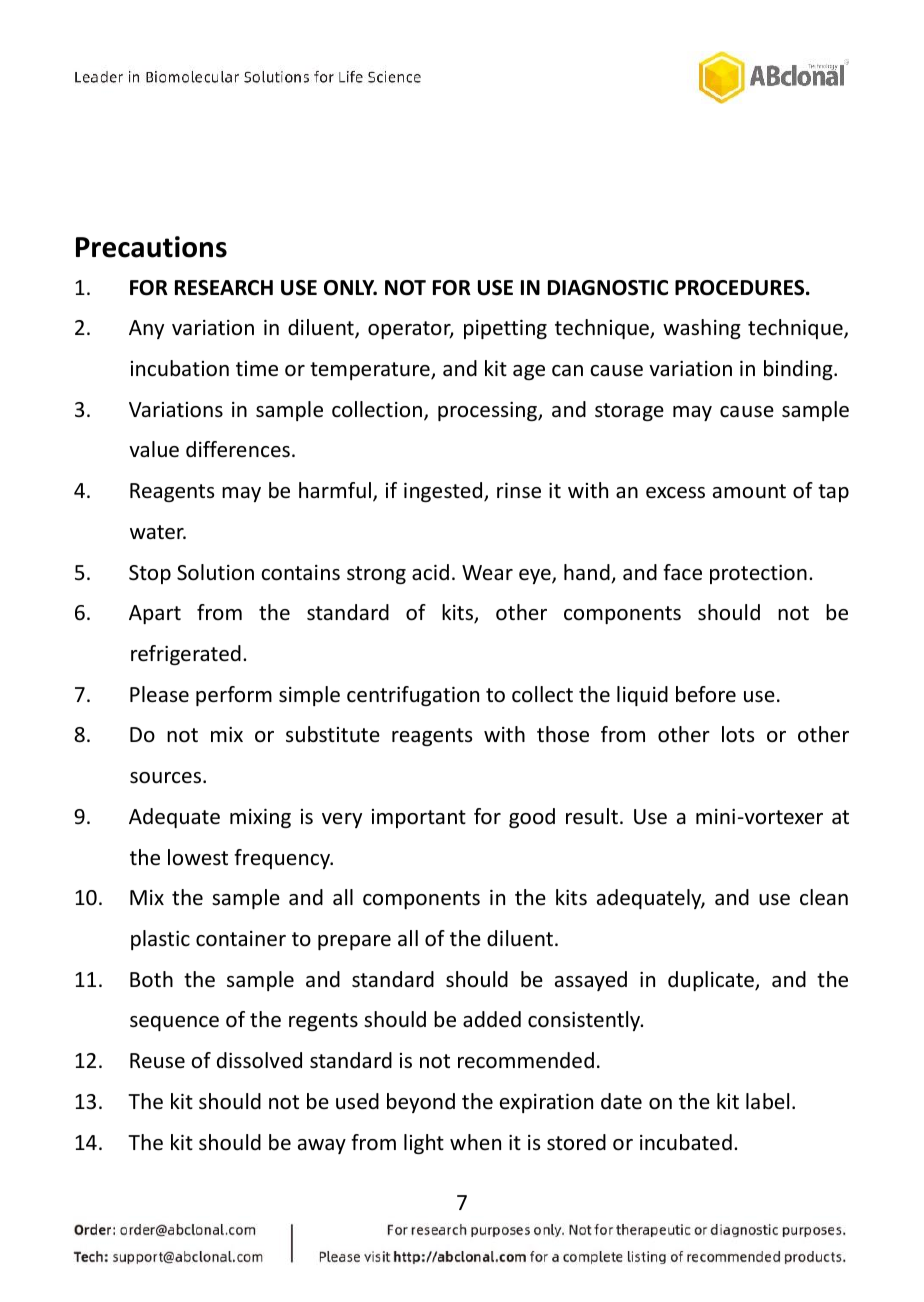  Describe the element at coordinates (475, 1142) in the screenshot. I see `when` at that location.
